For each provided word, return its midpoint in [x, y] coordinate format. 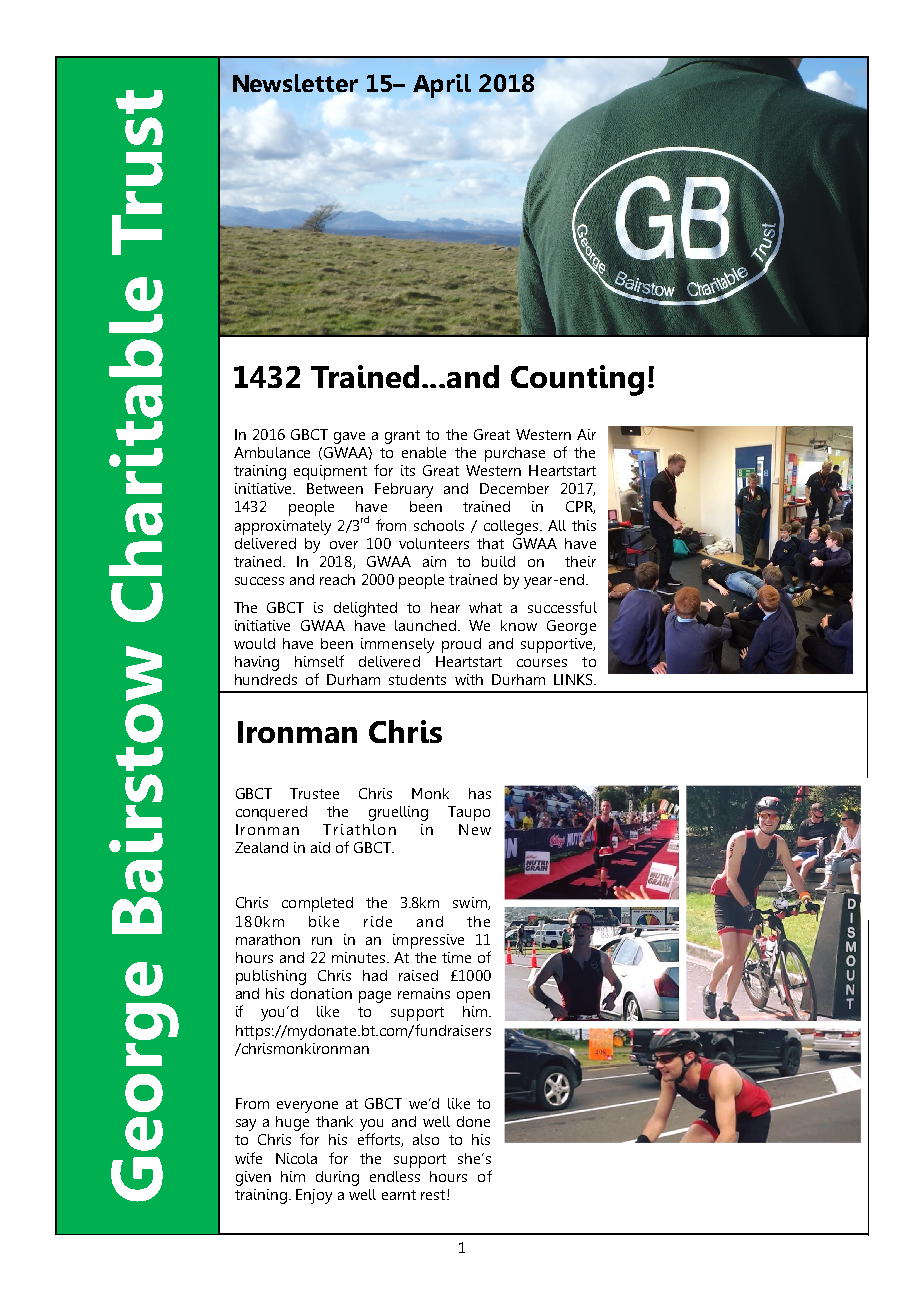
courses [542, 663]
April [442, 86]
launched [427, 625]
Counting [577, 380]
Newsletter [295, 83]
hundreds [266, 679]
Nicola [296, 1158]
